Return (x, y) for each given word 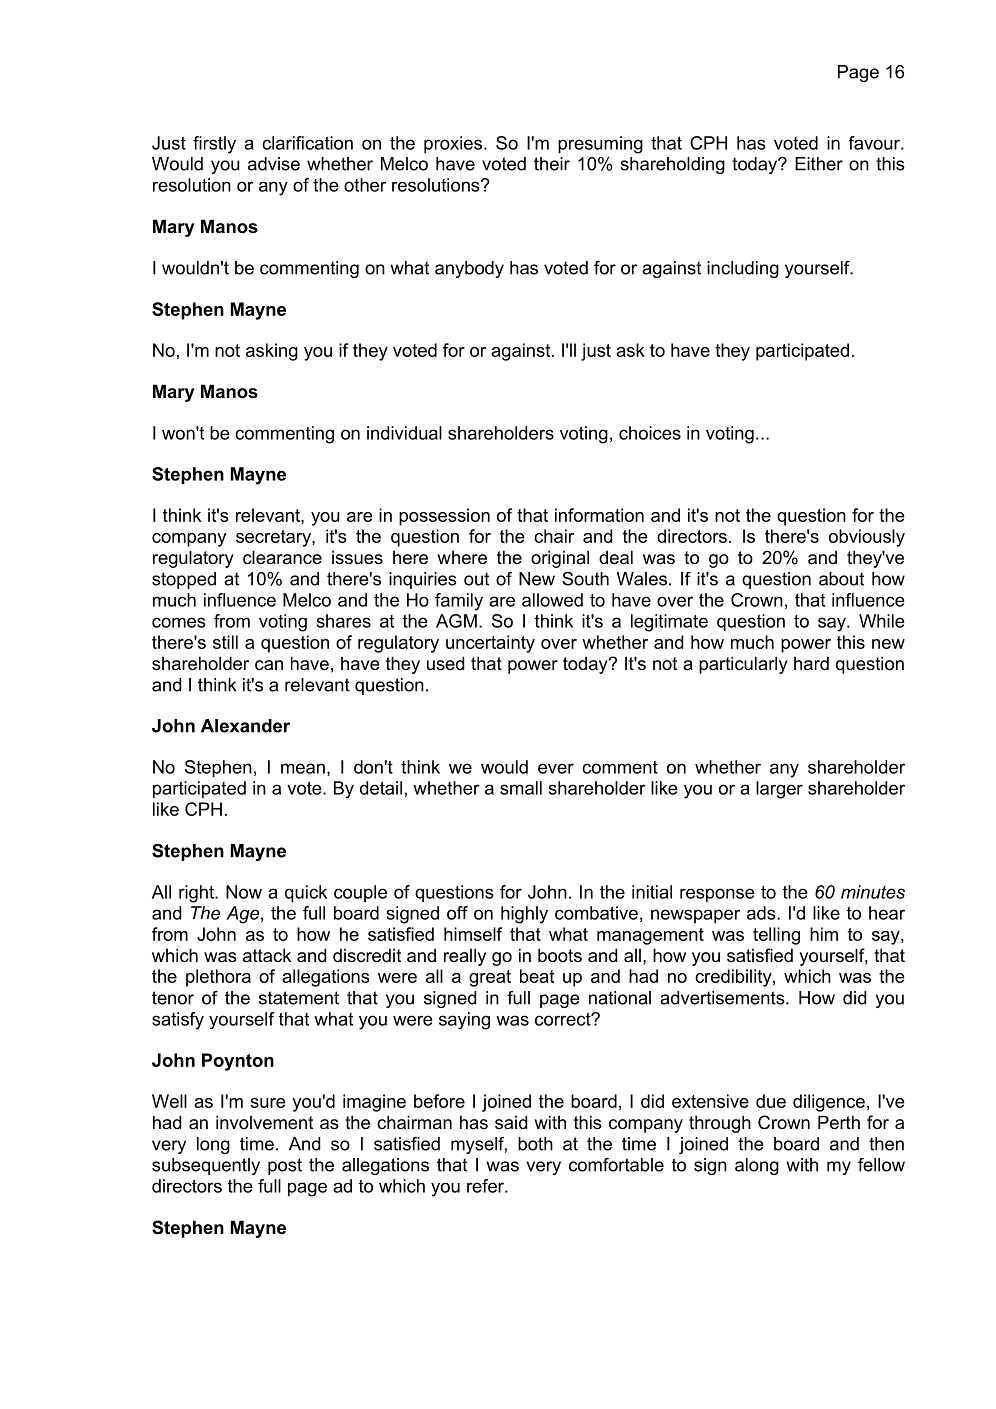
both (535, 1144)
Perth (839, 1122)
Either (819, 164)
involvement (264, 1122)
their (552, 164)
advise (274, 164)
